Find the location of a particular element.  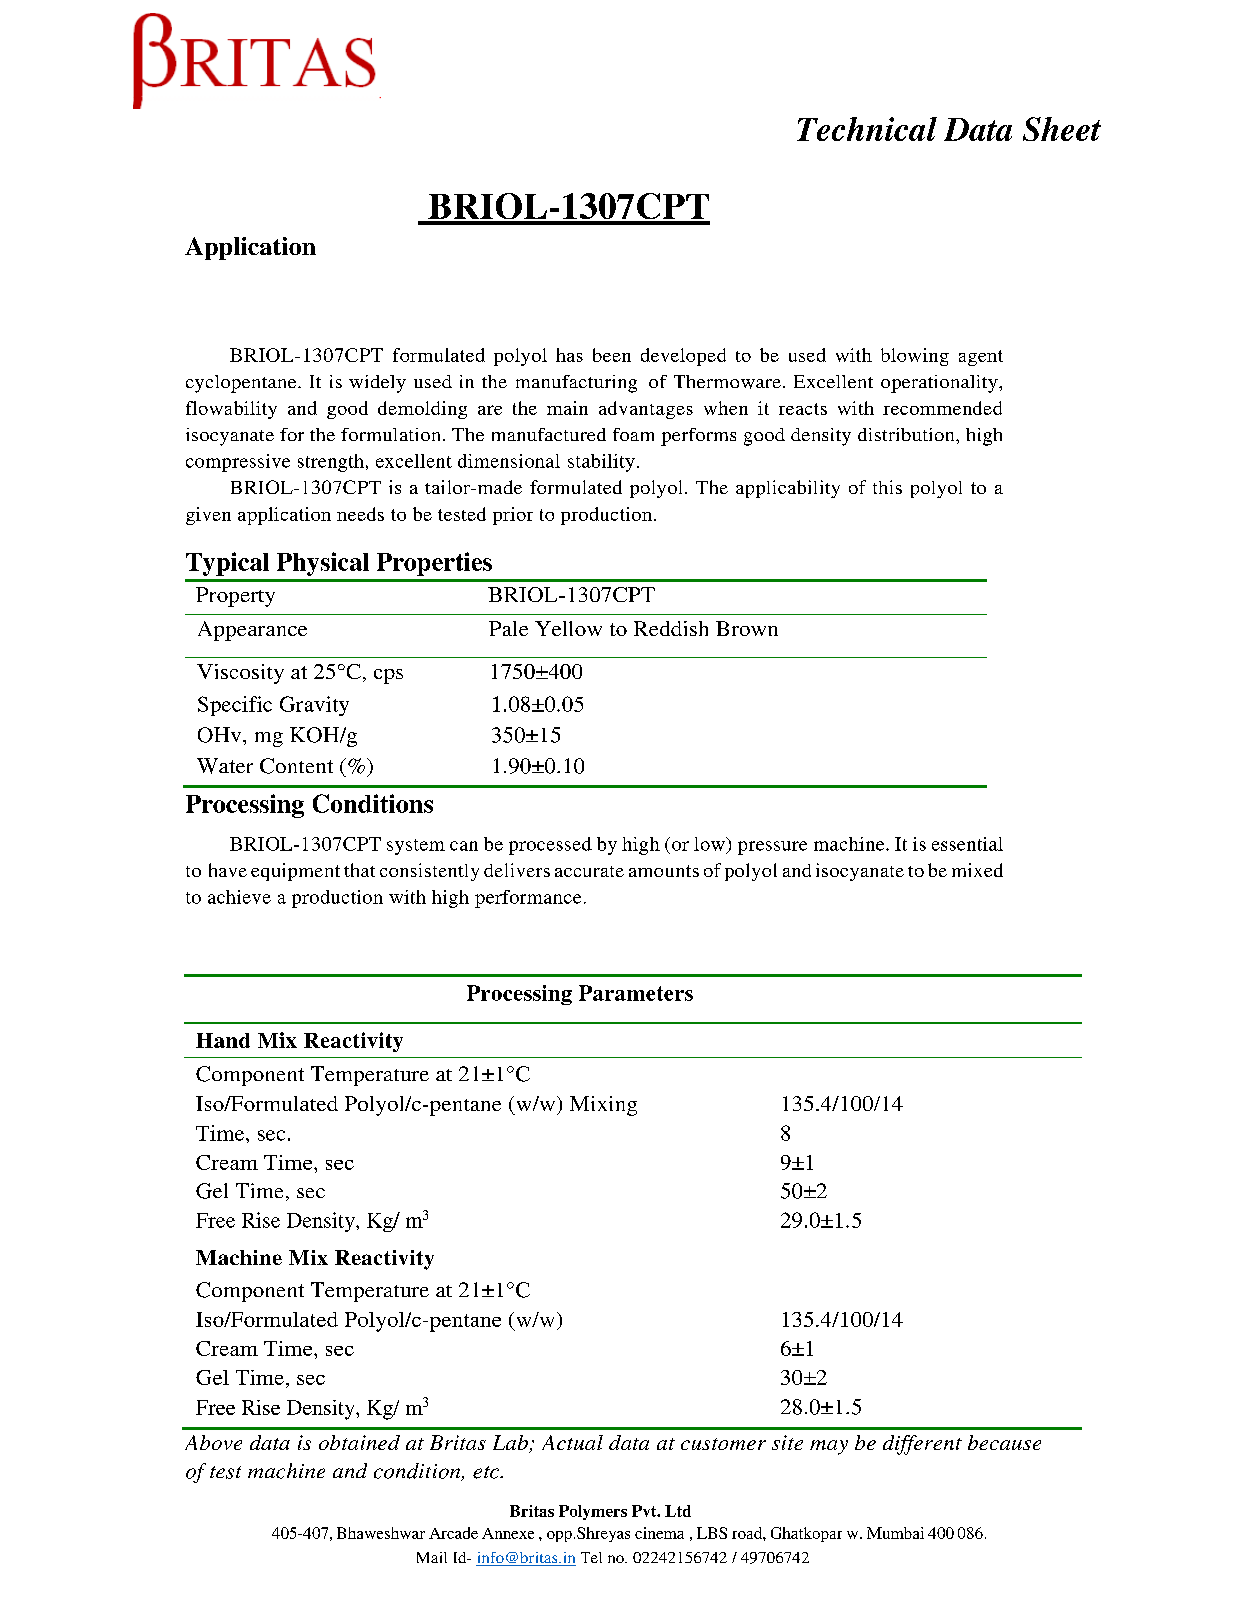

Mumbai is located at coordinates (895, 1533).
